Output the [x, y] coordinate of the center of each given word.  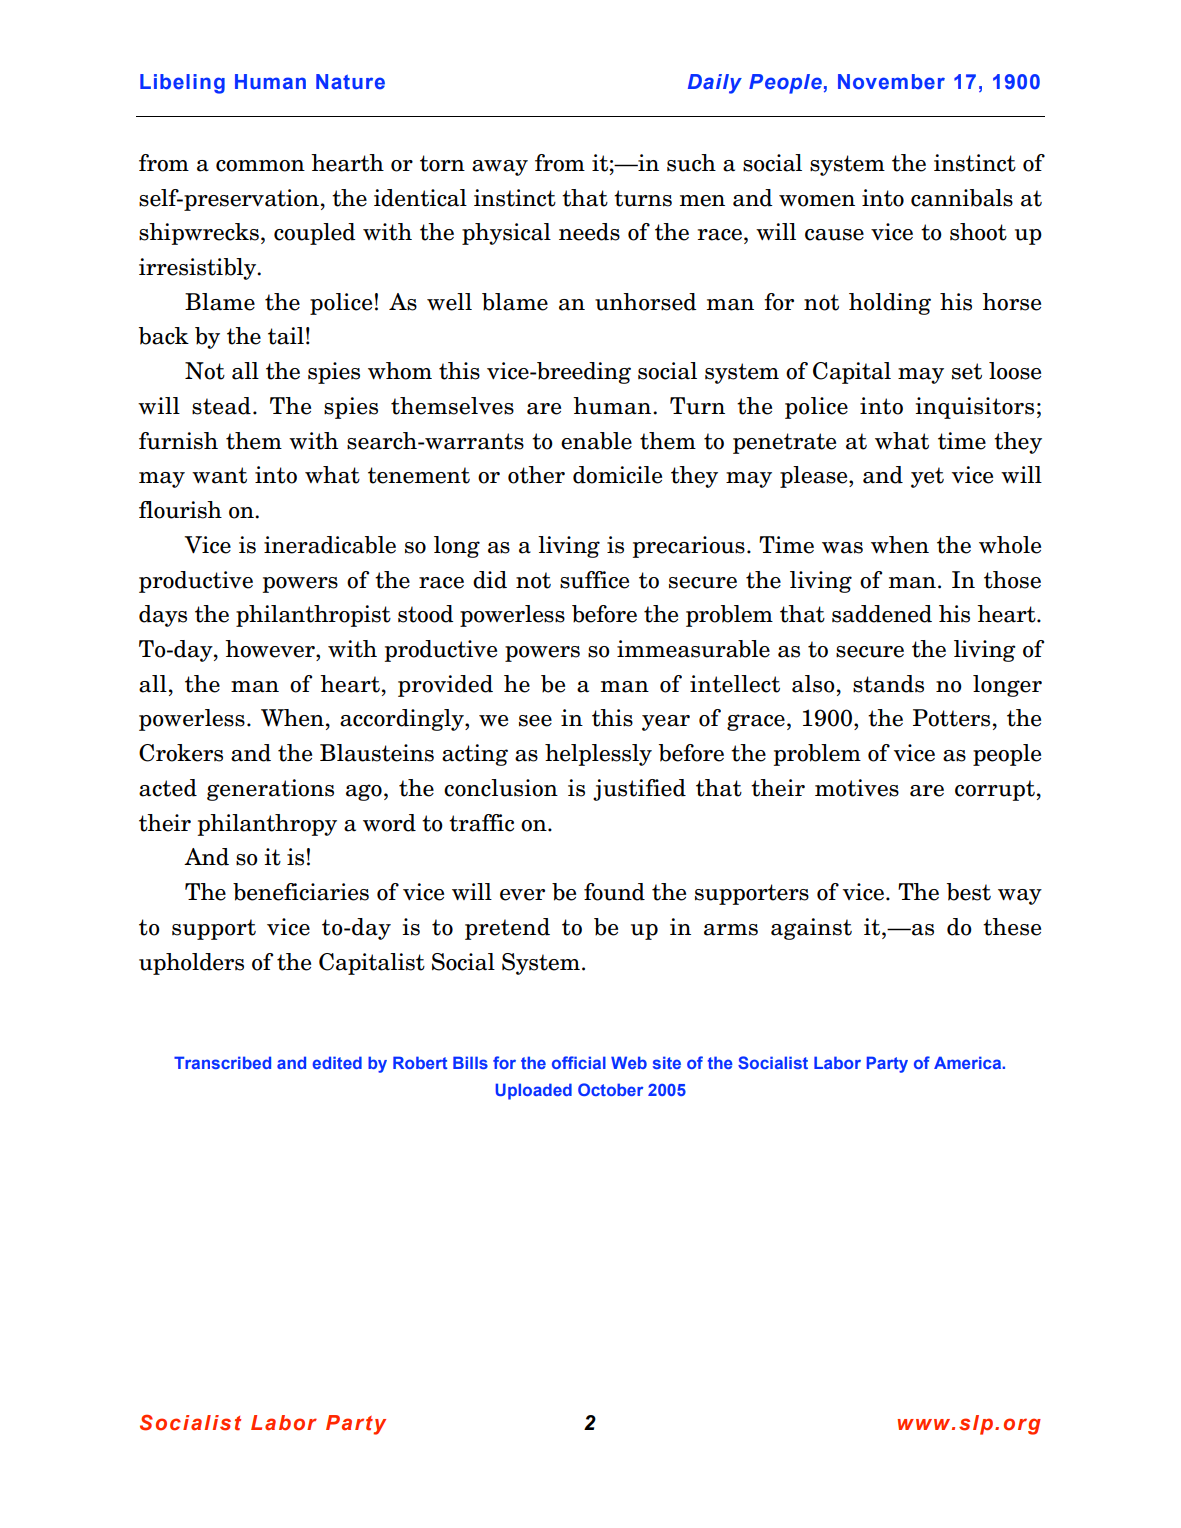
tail [286, 336]
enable [596, 441]
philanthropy [267, 825]
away [500, 168]
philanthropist [313, 616]
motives [857, 788]
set [967, 371]
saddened [882, 614]
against [811, 929]
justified [639, 790]
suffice [594, 580]
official [579, 1062]
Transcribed [222, 1062]
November [891, 82]
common [260, 166]
